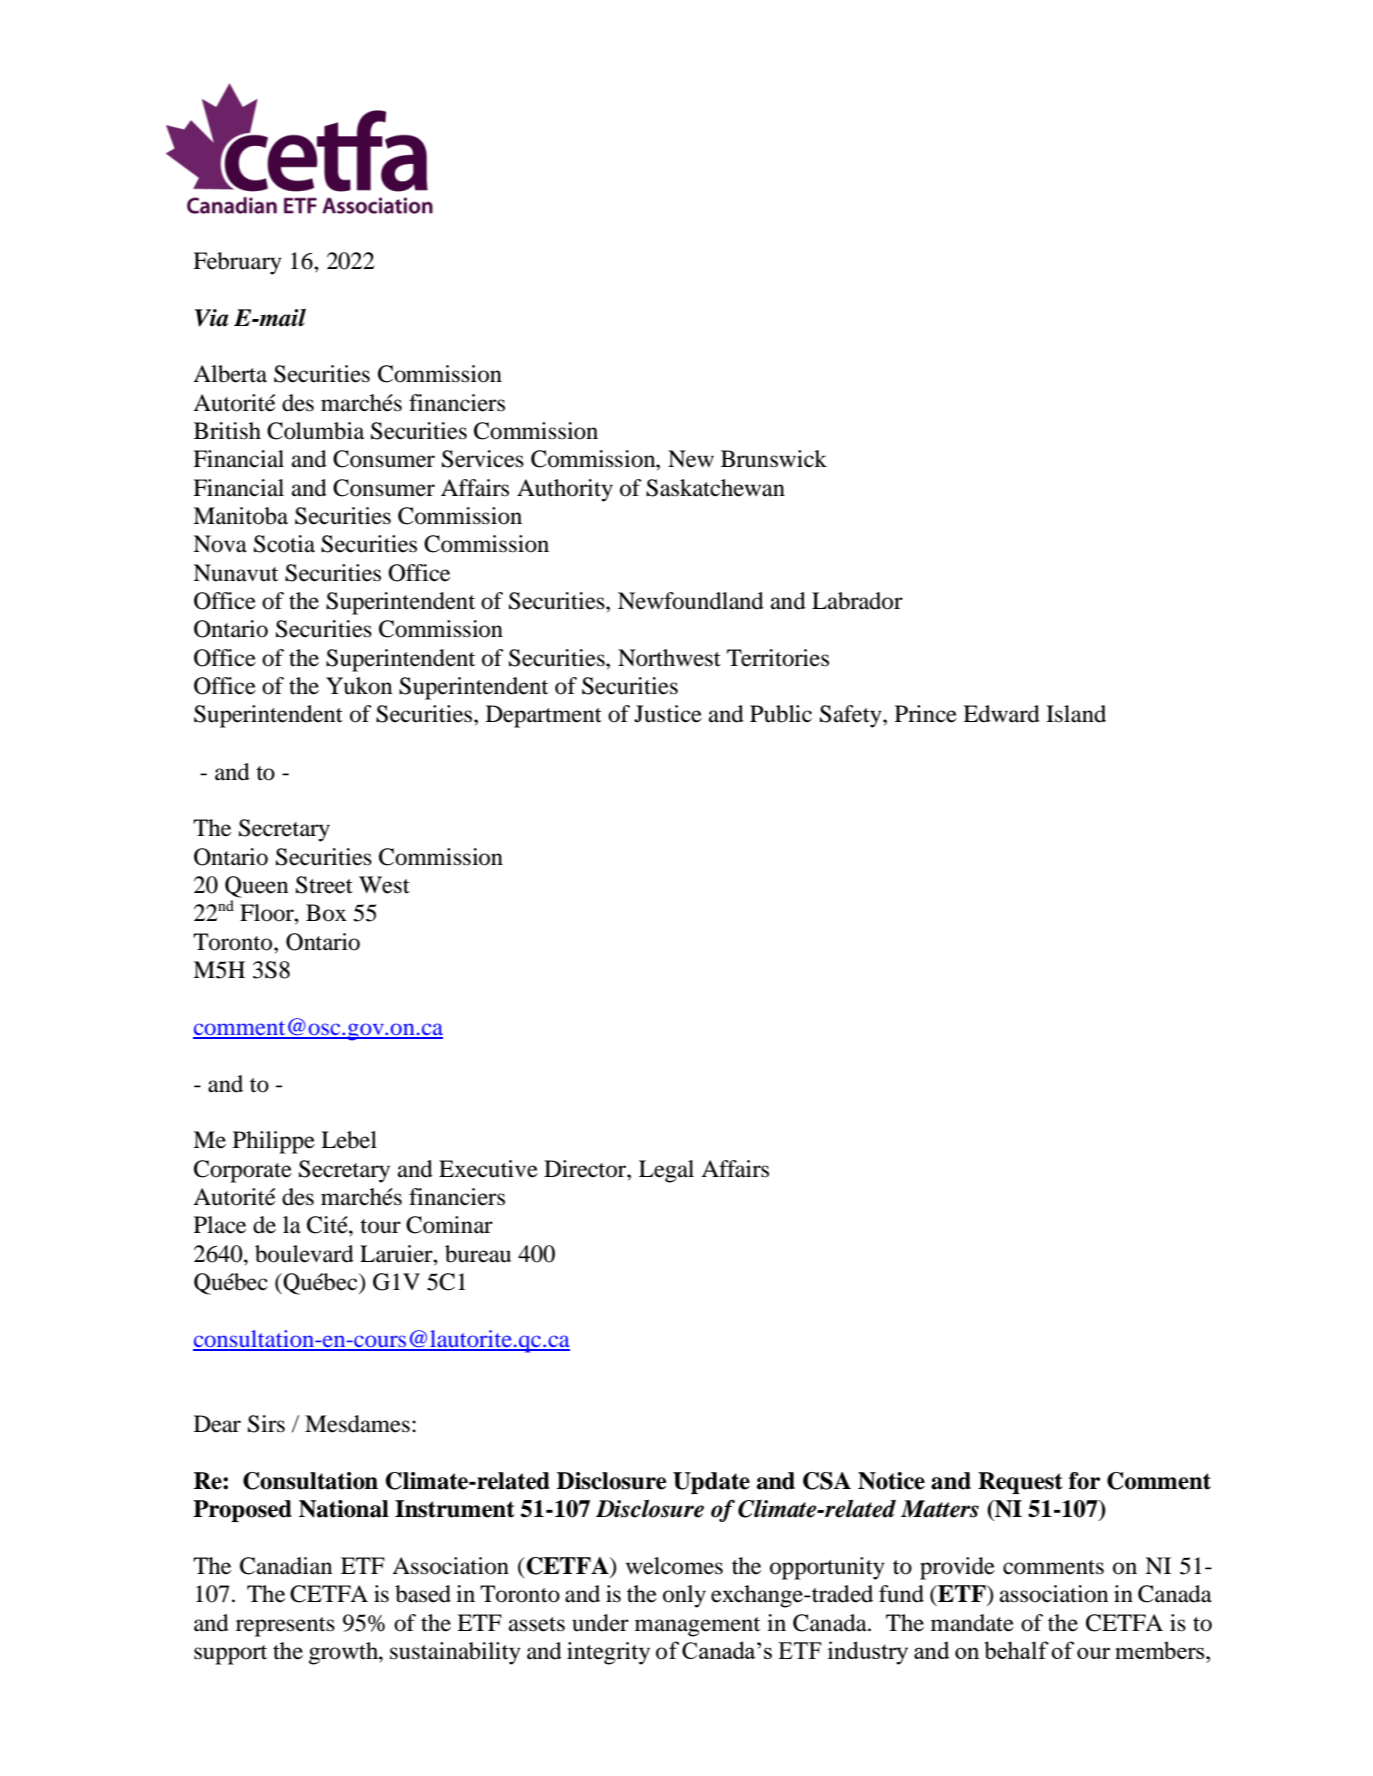  I want to click on behalf, so click(1016, 1650).
